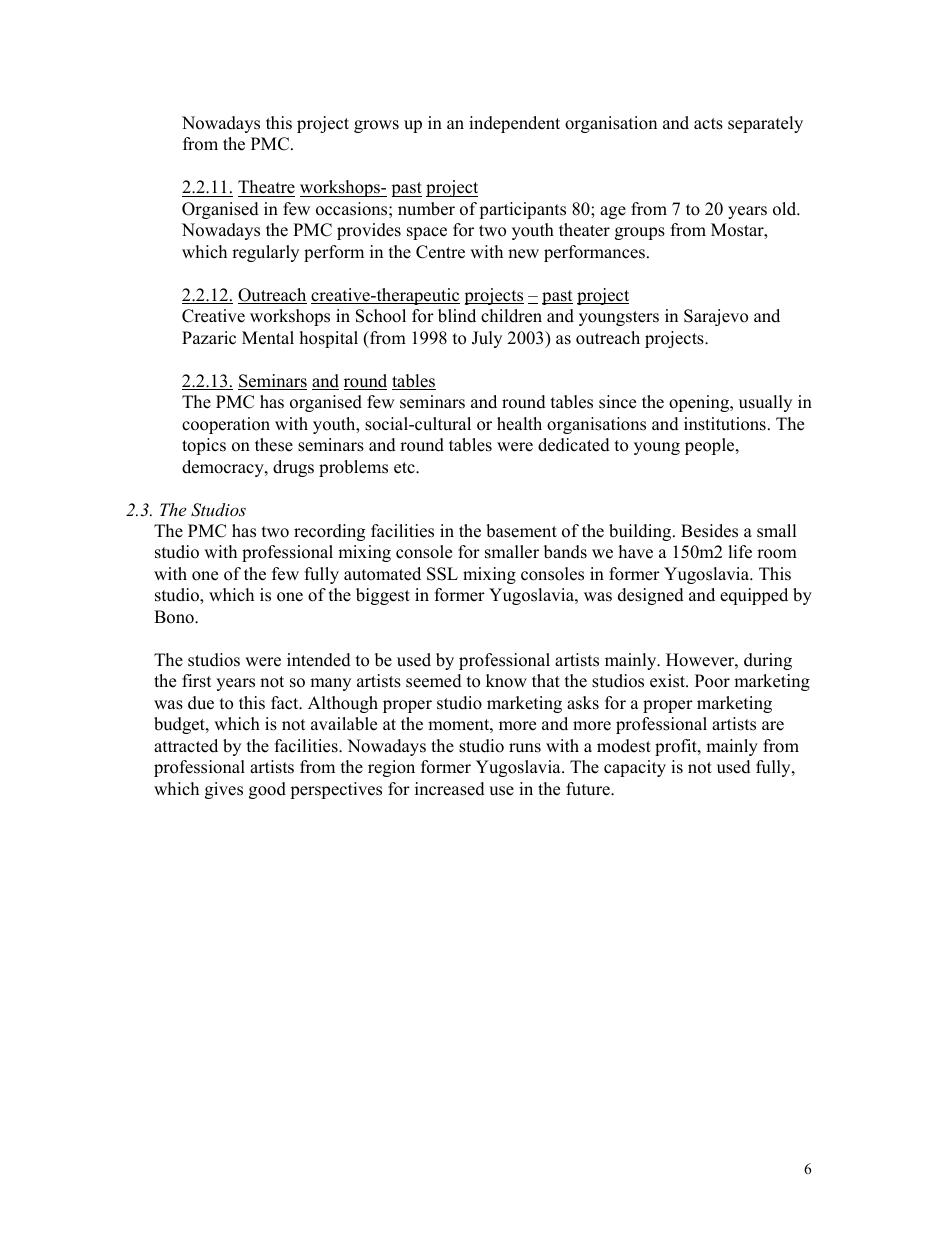 The height and width of the screenshot is (1233, 952). What do you see at coordinates (514, 124) in the screenshot?
I see `independent` at bounding box center [514, 124].
